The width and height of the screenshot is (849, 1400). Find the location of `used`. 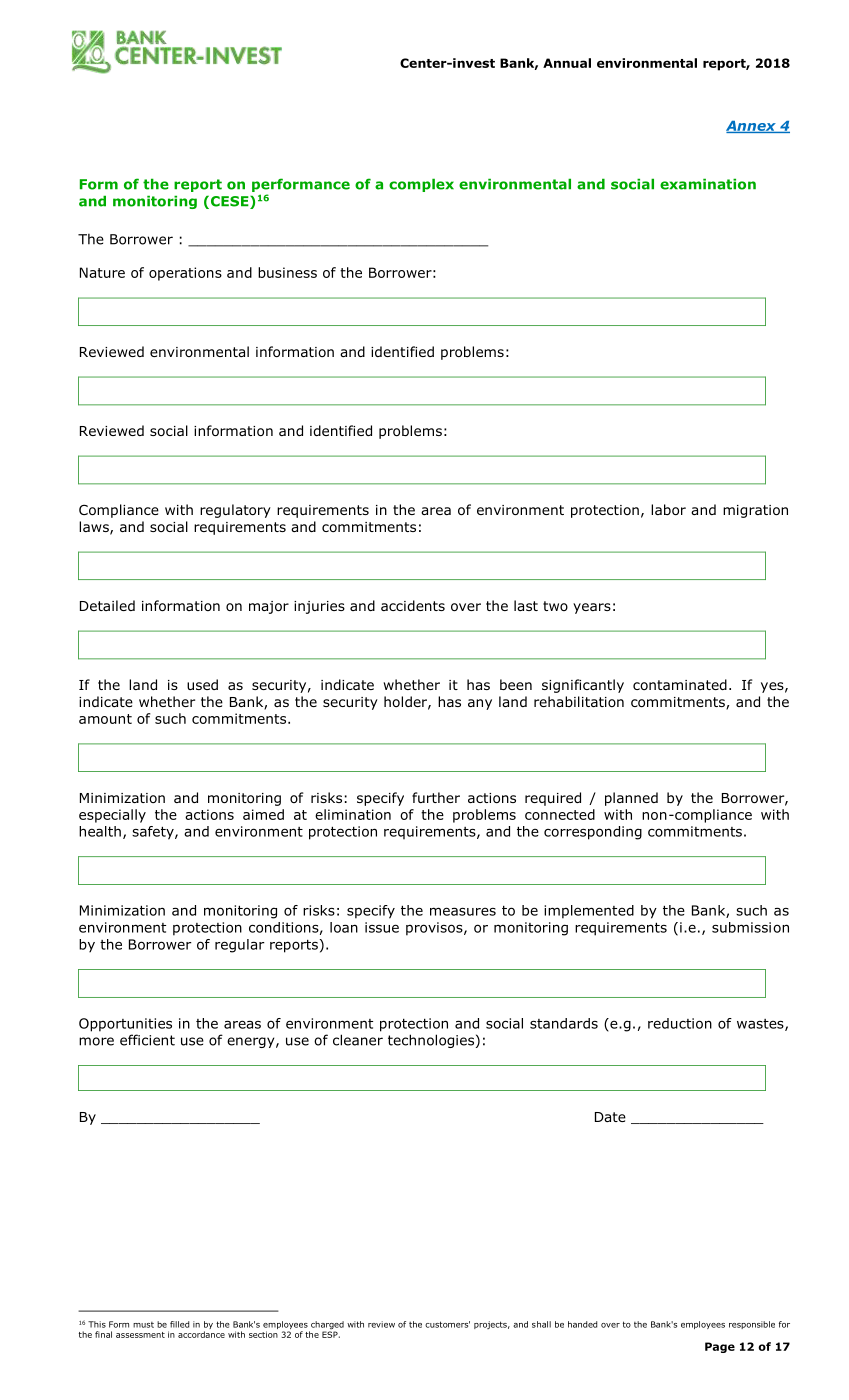

used is located at coordinates (202, 684).
